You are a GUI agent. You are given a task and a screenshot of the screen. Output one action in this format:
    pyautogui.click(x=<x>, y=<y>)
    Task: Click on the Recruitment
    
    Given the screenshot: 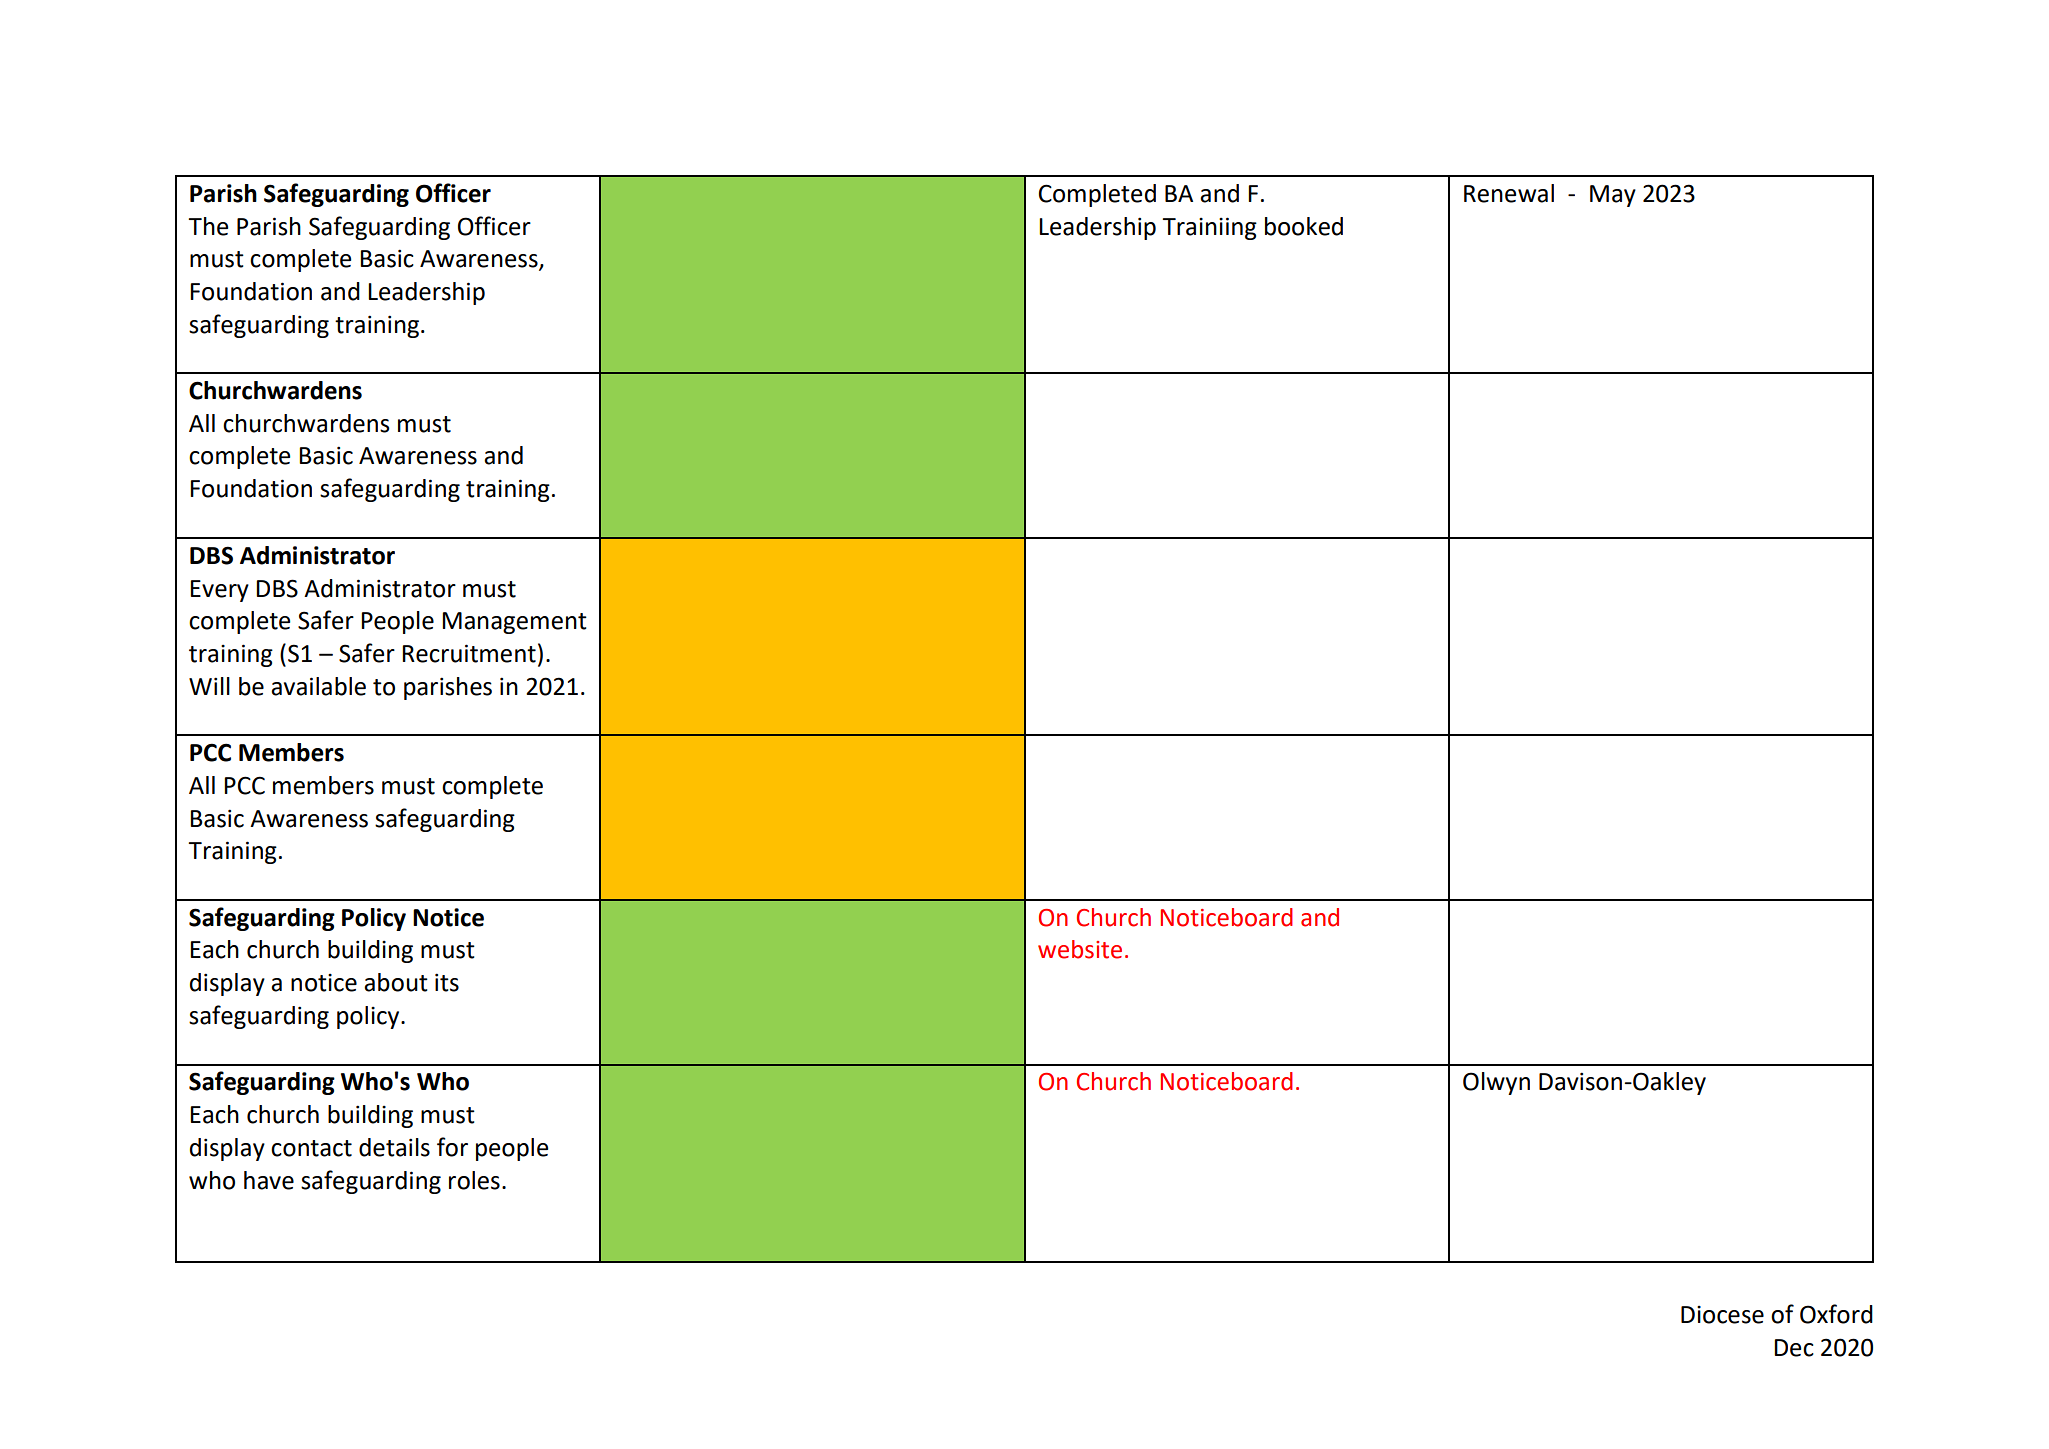 What is the action you would take?
    pyautogui.click(x=469, y=653)
